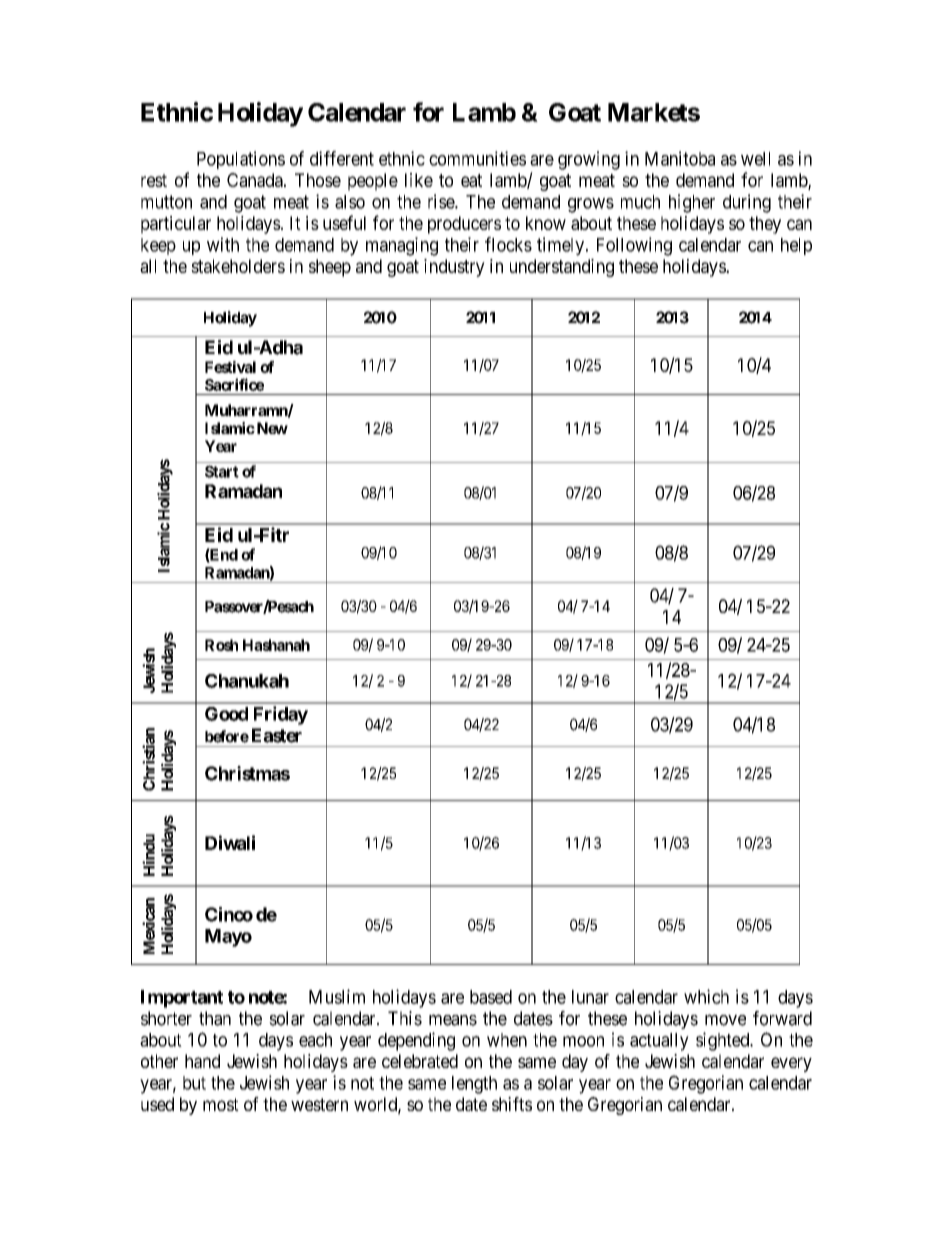 This image has width=952, height=1233. I want to click on higher, so click(692, 203).
